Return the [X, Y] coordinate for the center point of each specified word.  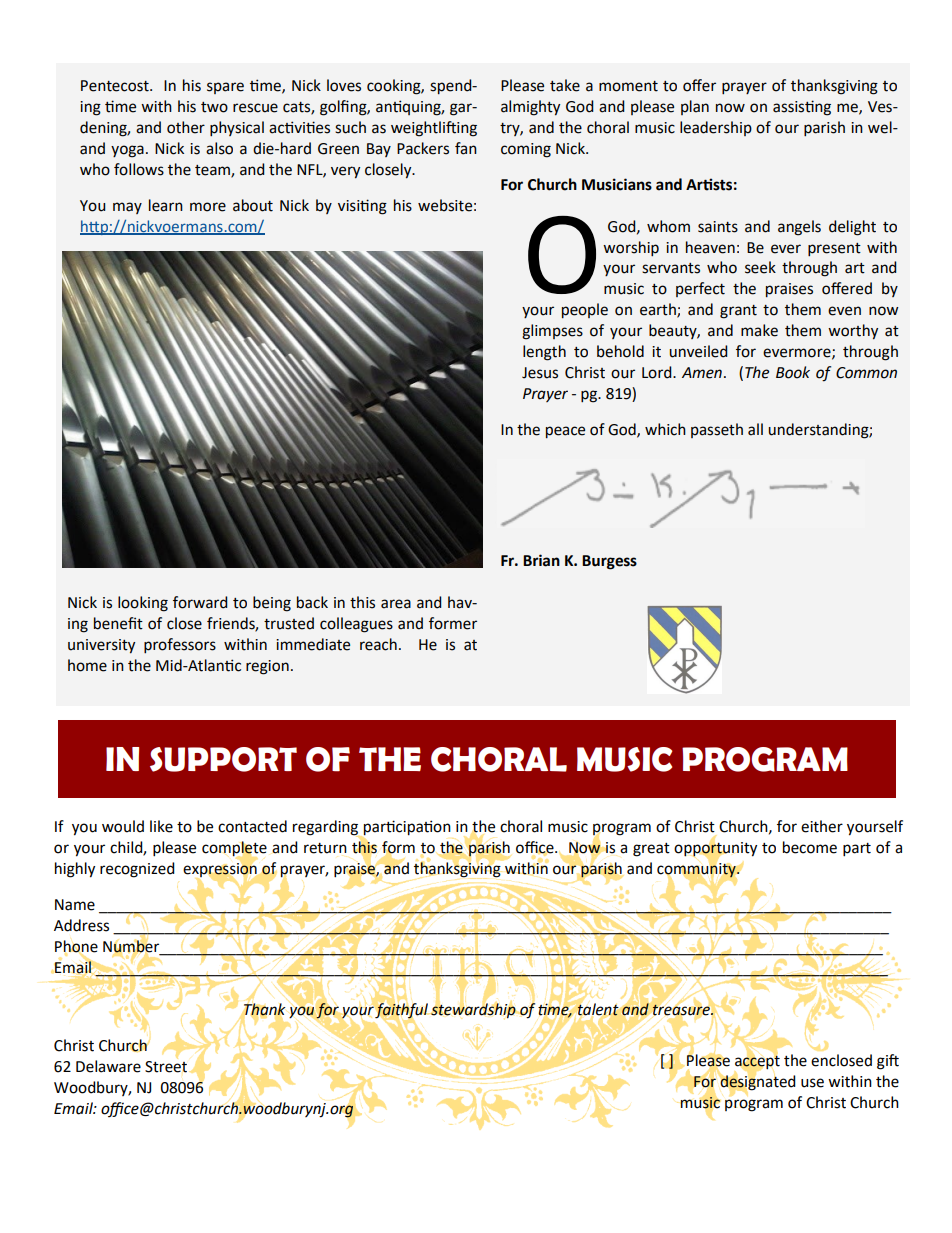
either [822, 826]
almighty [530, 108]
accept [757, 1062]
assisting [802, 108]
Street [166, 1067]
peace [565, 432]
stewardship [474, 1009]
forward [200, 602]
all [755, 429]
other [186, 127]
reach [378, 644]
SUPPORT [223, 759]
